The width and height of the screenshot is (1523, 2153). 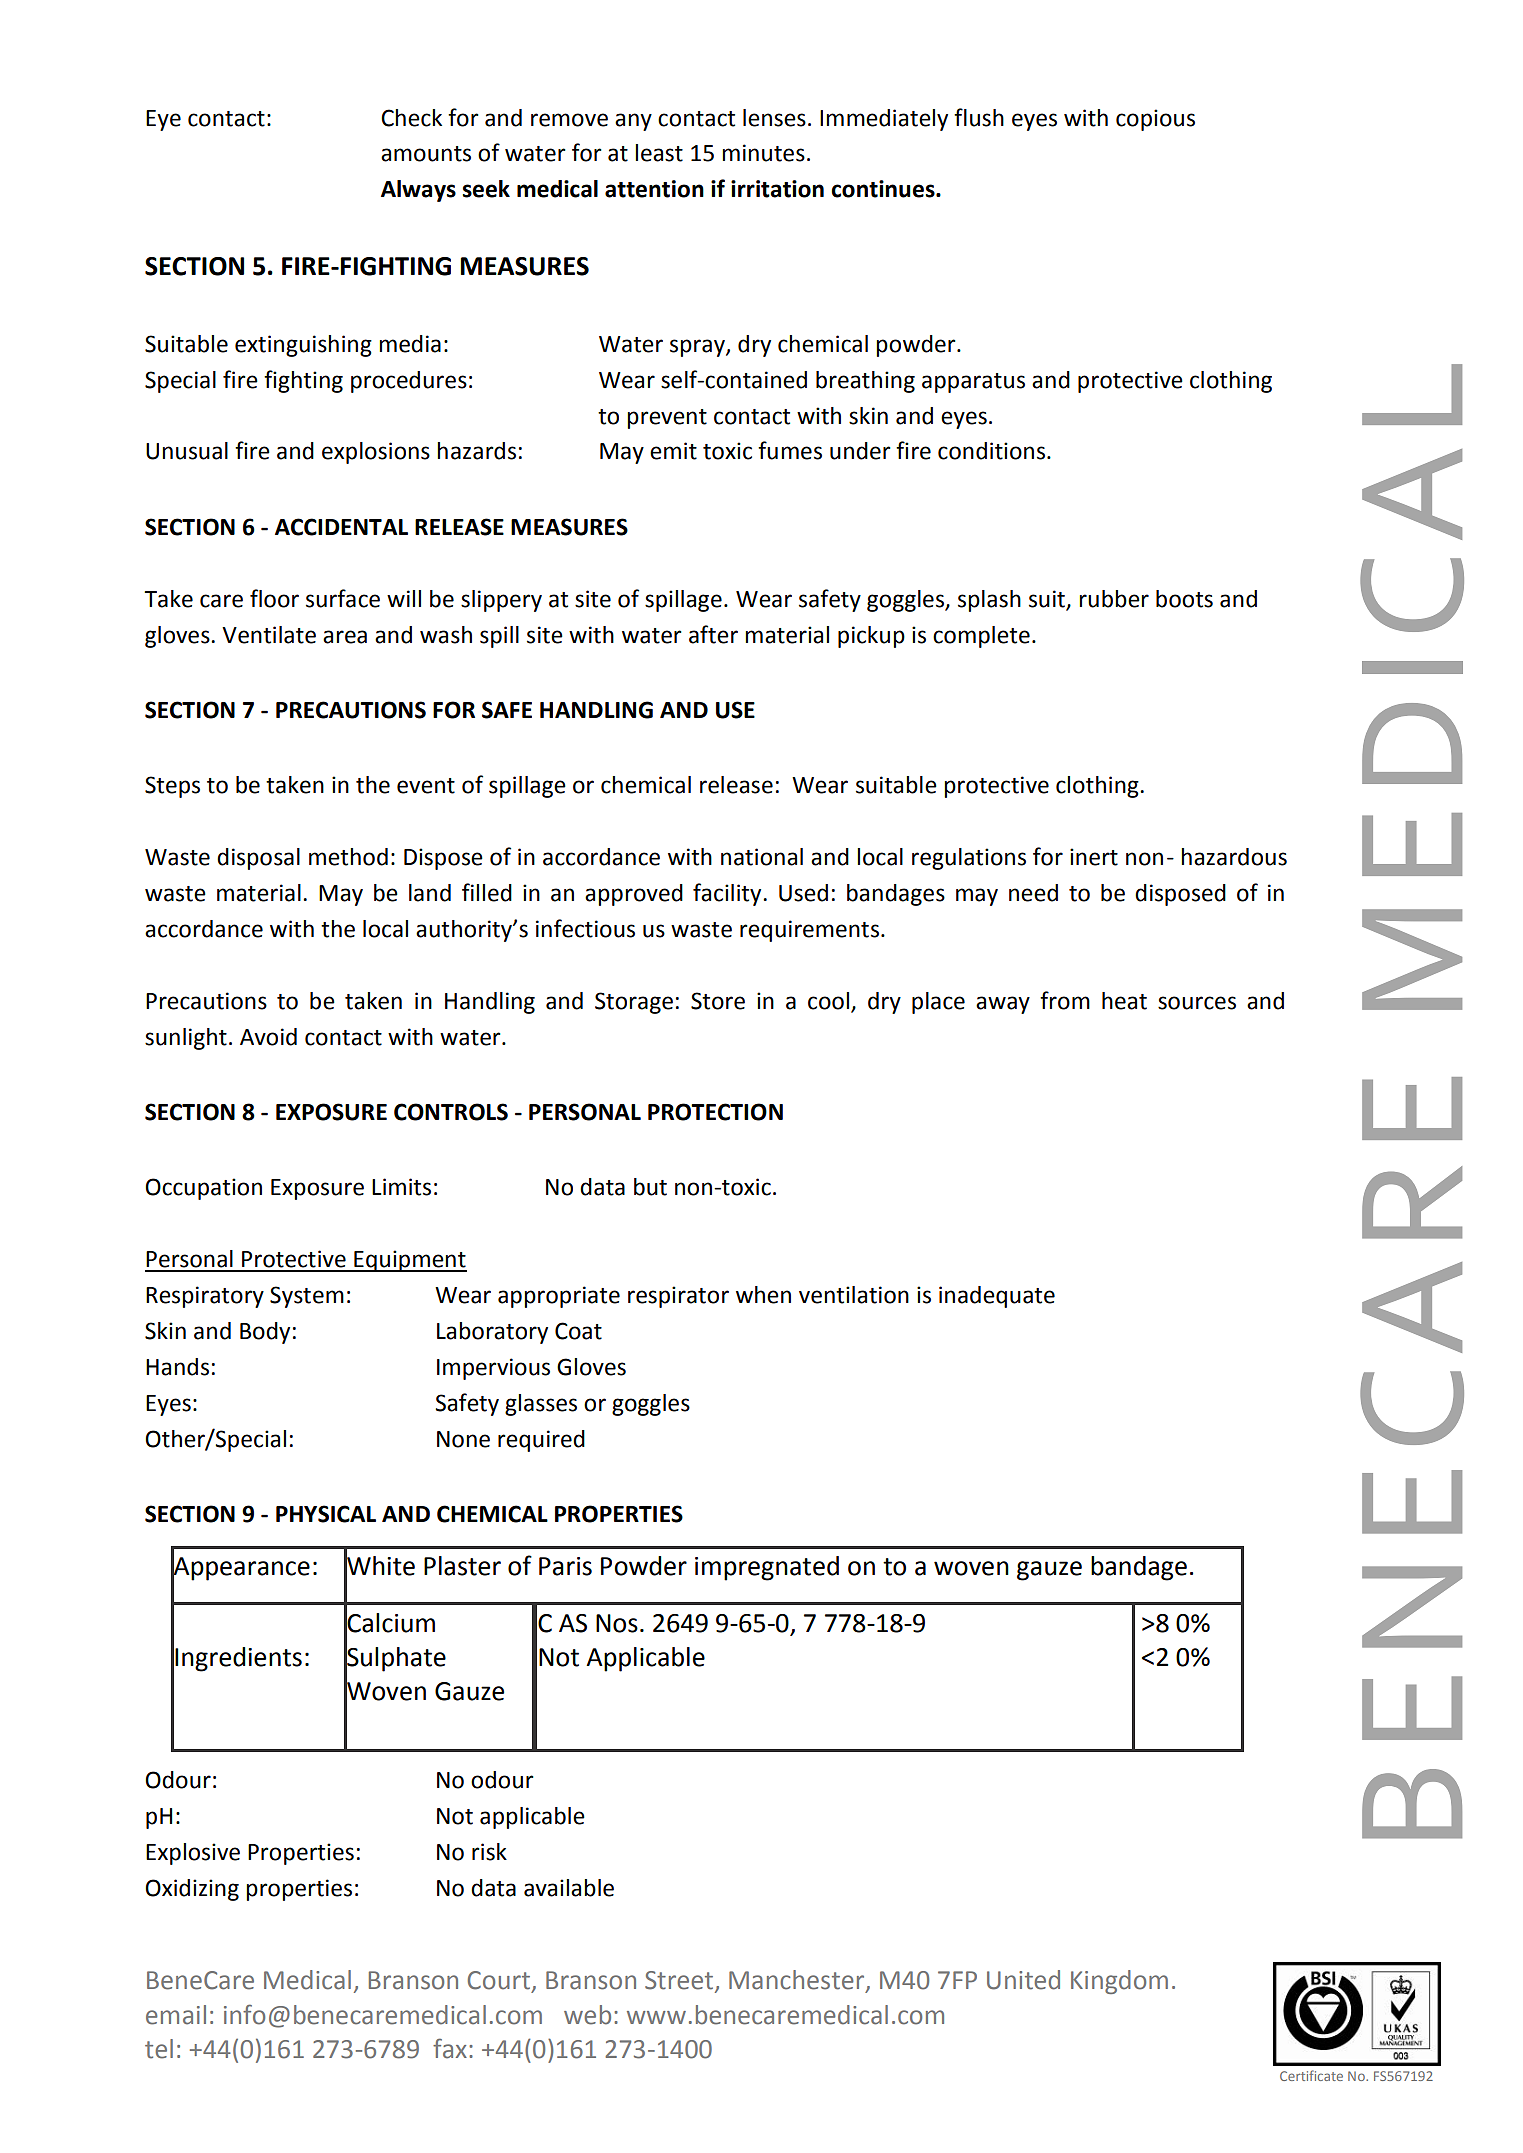 What do you see at coordinates (1155, 120) in the screenshot?
I see `copious` at bounding box center [1155, 120].
